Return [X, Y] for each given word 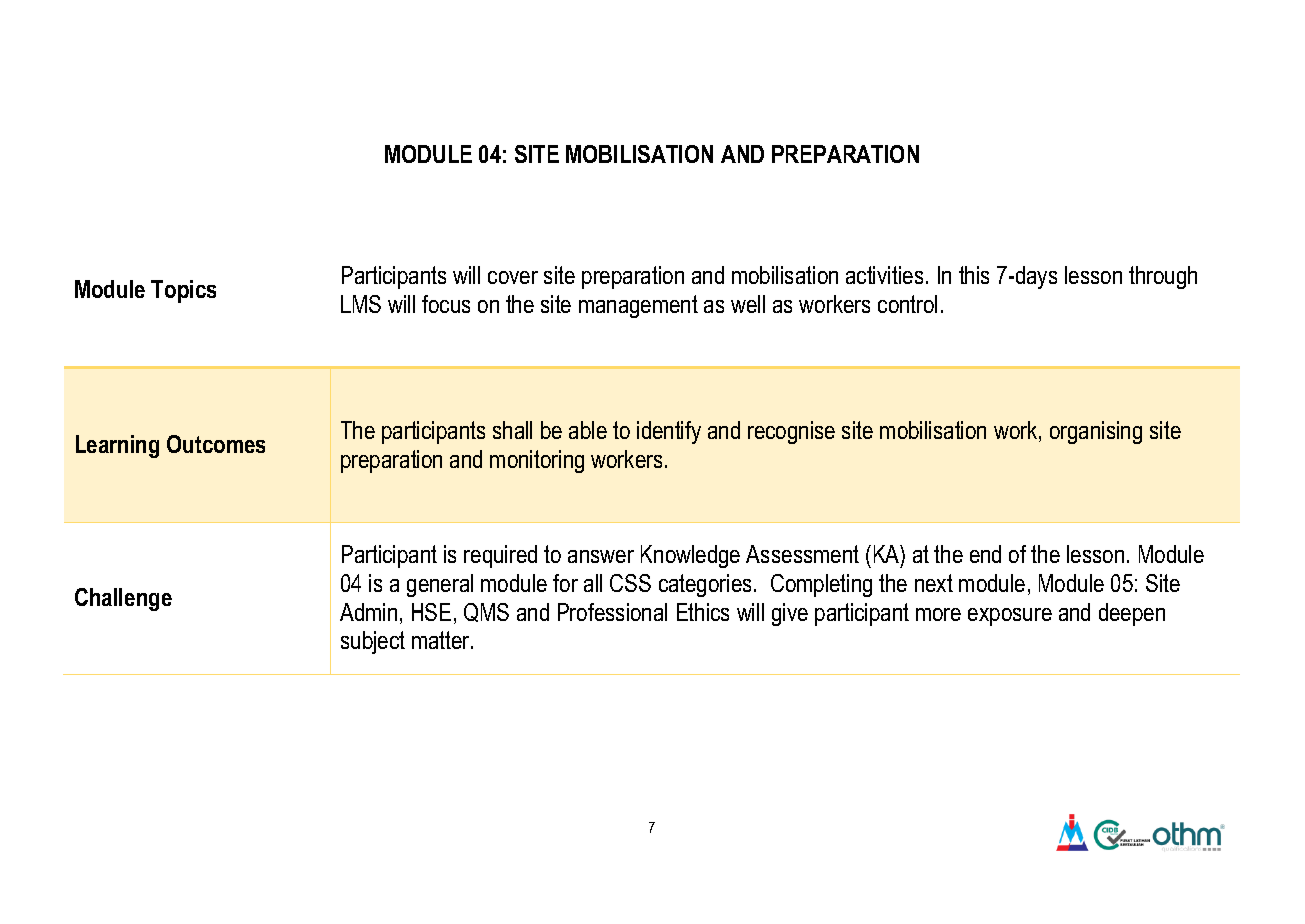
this [974, 275]
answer [601, 556]
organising [1096, 432]
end [985, 554]
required [500, 556]
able [588, 430]
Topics [183, 291]
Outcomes [216, 444]
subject [373, 642]
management [638, 306]
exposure [1010, 617]
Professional [612, 612]
